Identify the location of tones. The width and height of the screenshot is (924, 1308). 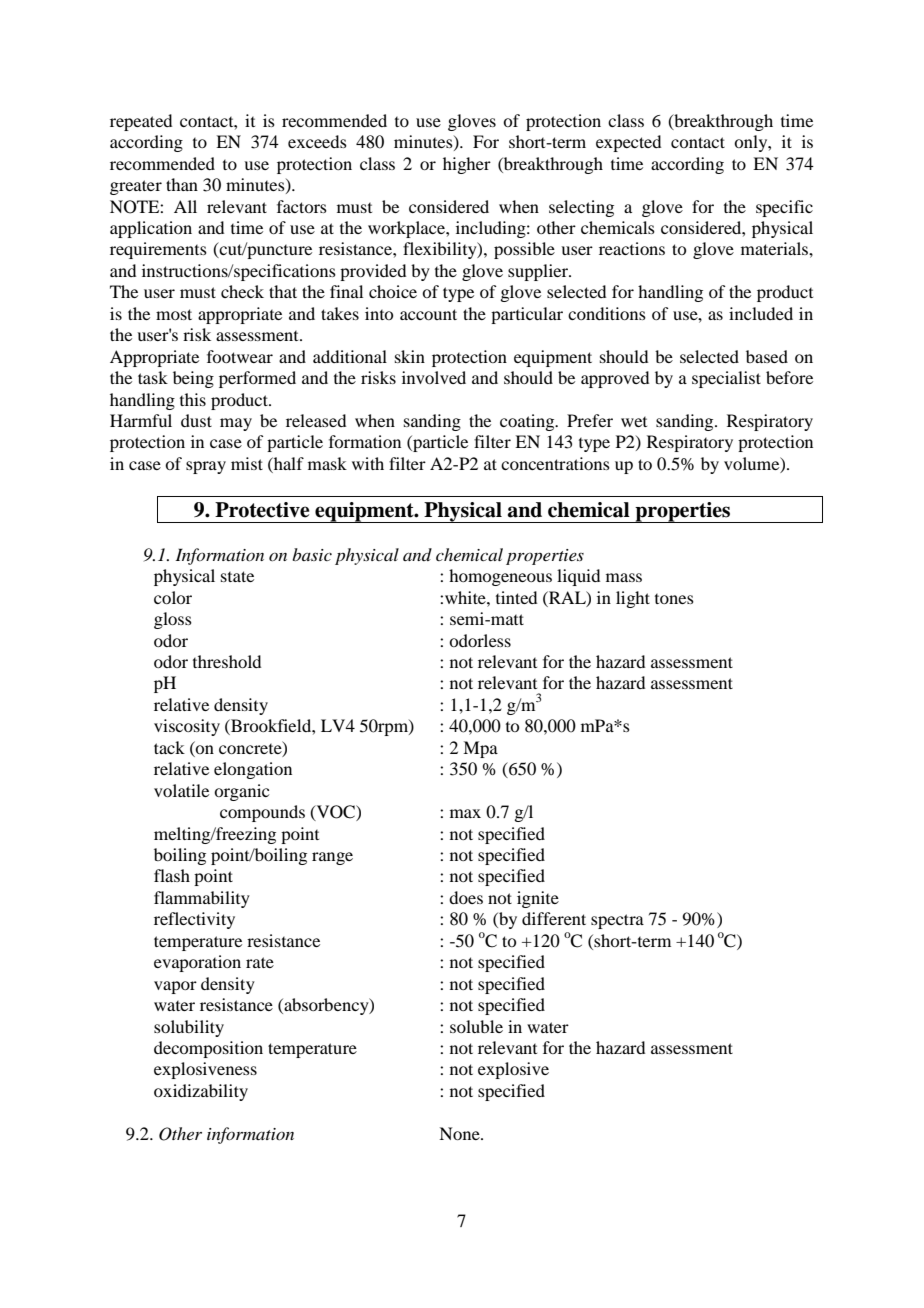
(674, 599).
